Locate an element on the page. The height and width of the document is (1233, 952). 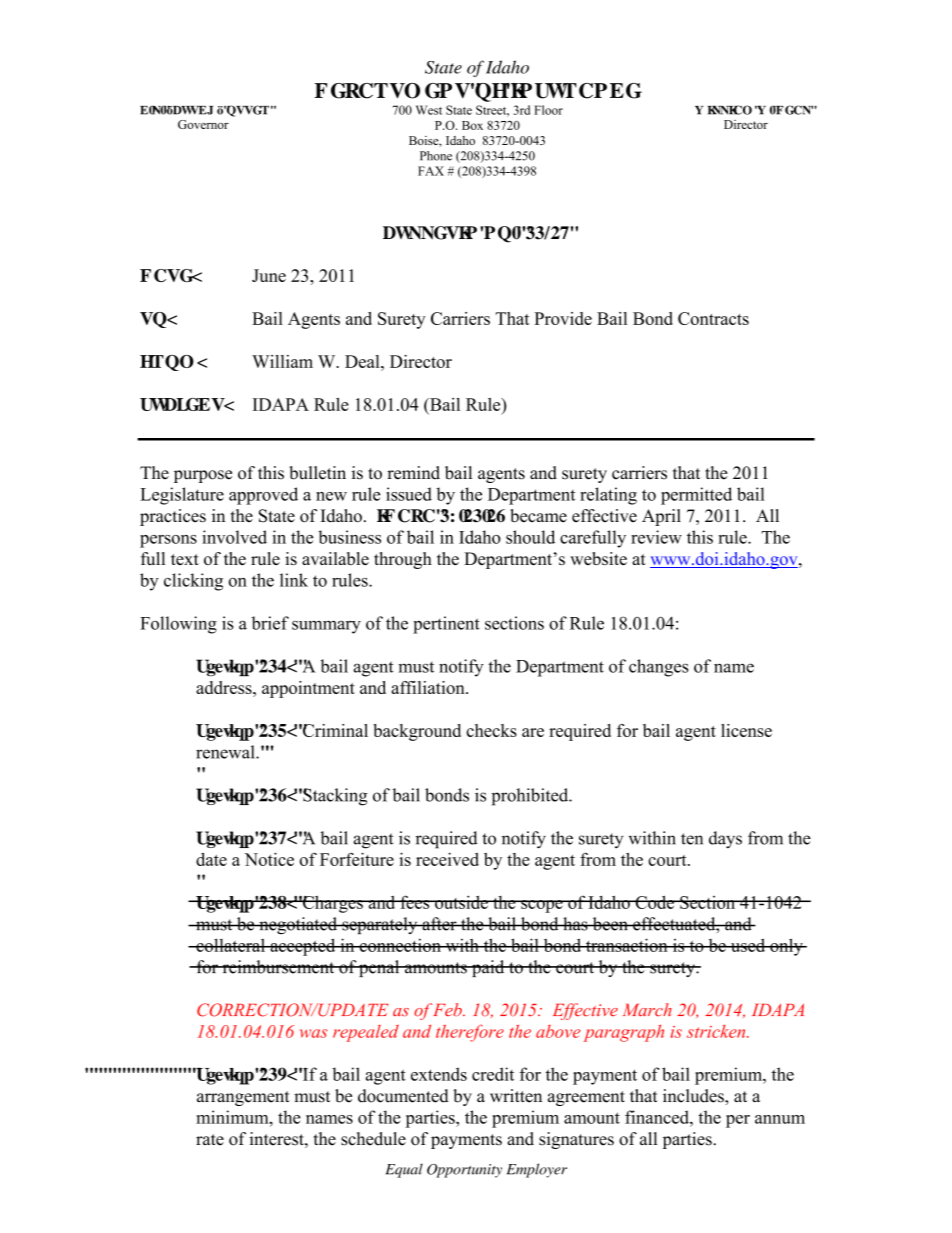
permitted is located at coordinates (696, 496).
